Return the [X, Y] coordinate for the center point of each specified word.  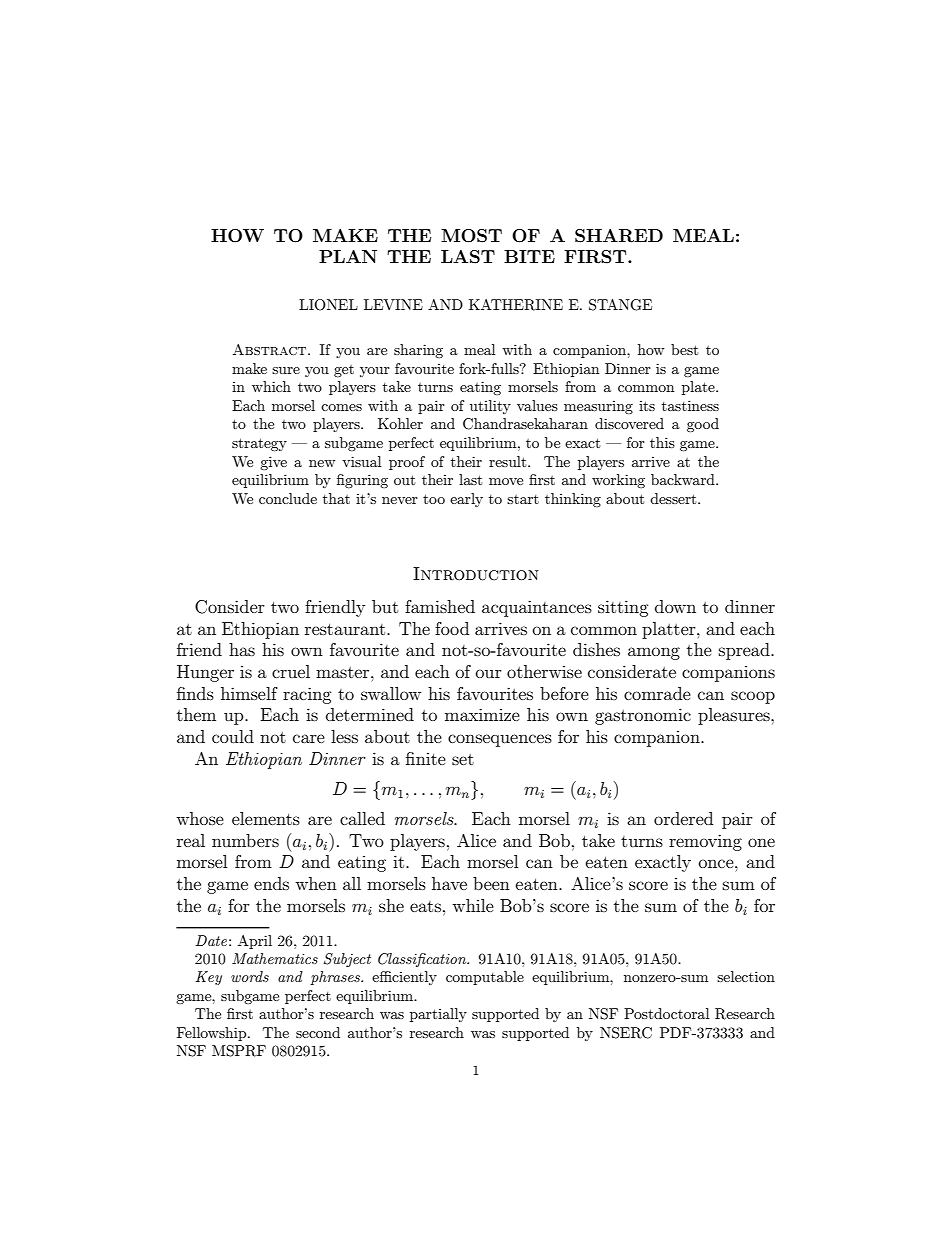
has [242, 649]
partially [438, 1015]
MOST [471, 236]
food [452, 628]
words [250, 976]
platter [670, 630]
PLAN [348, 256]
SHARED [619, 236]
